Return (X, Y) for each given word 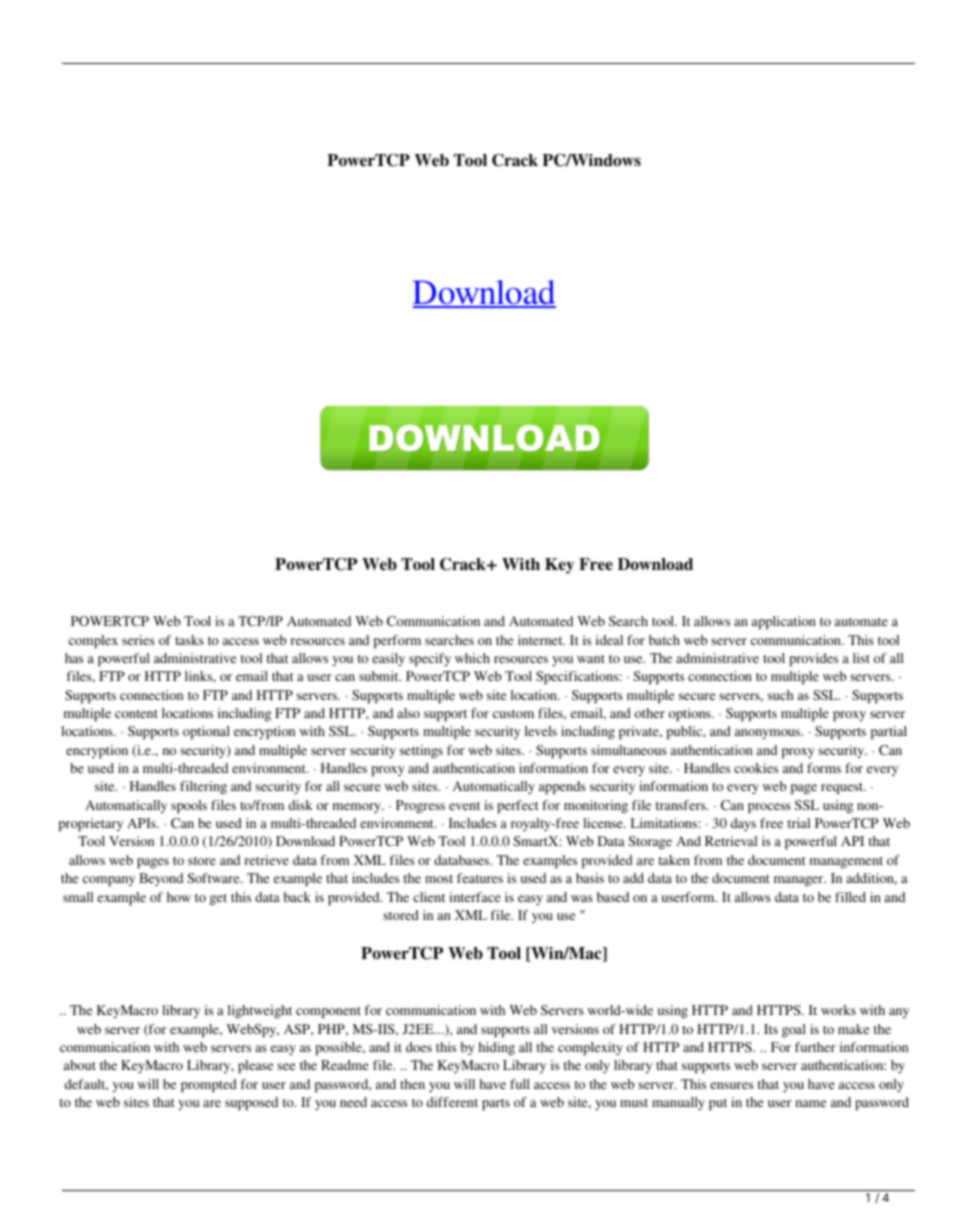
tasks (189, 640)
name (811, 1103)
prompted (209, 1085)
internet (541, 640)
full (520, 1084)
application (784, 622)
